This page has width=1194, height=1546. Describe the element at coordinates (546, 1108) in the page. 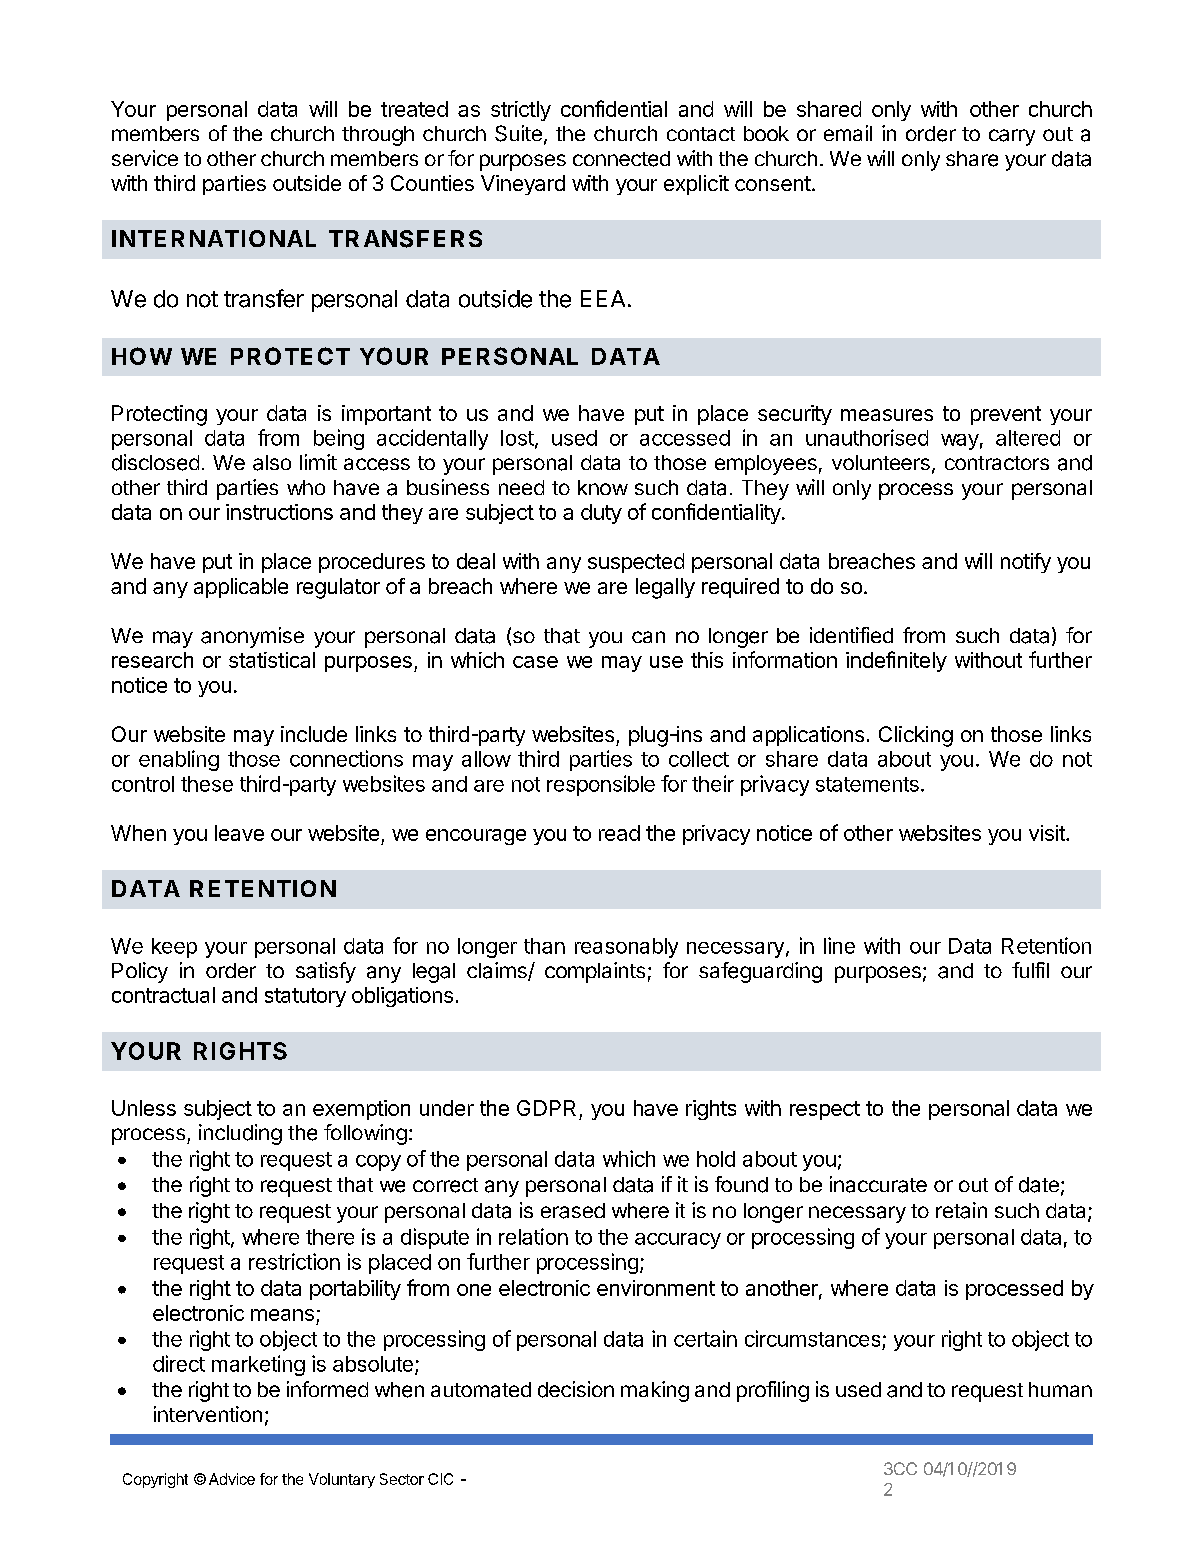

I see `GDPR` at that location.
